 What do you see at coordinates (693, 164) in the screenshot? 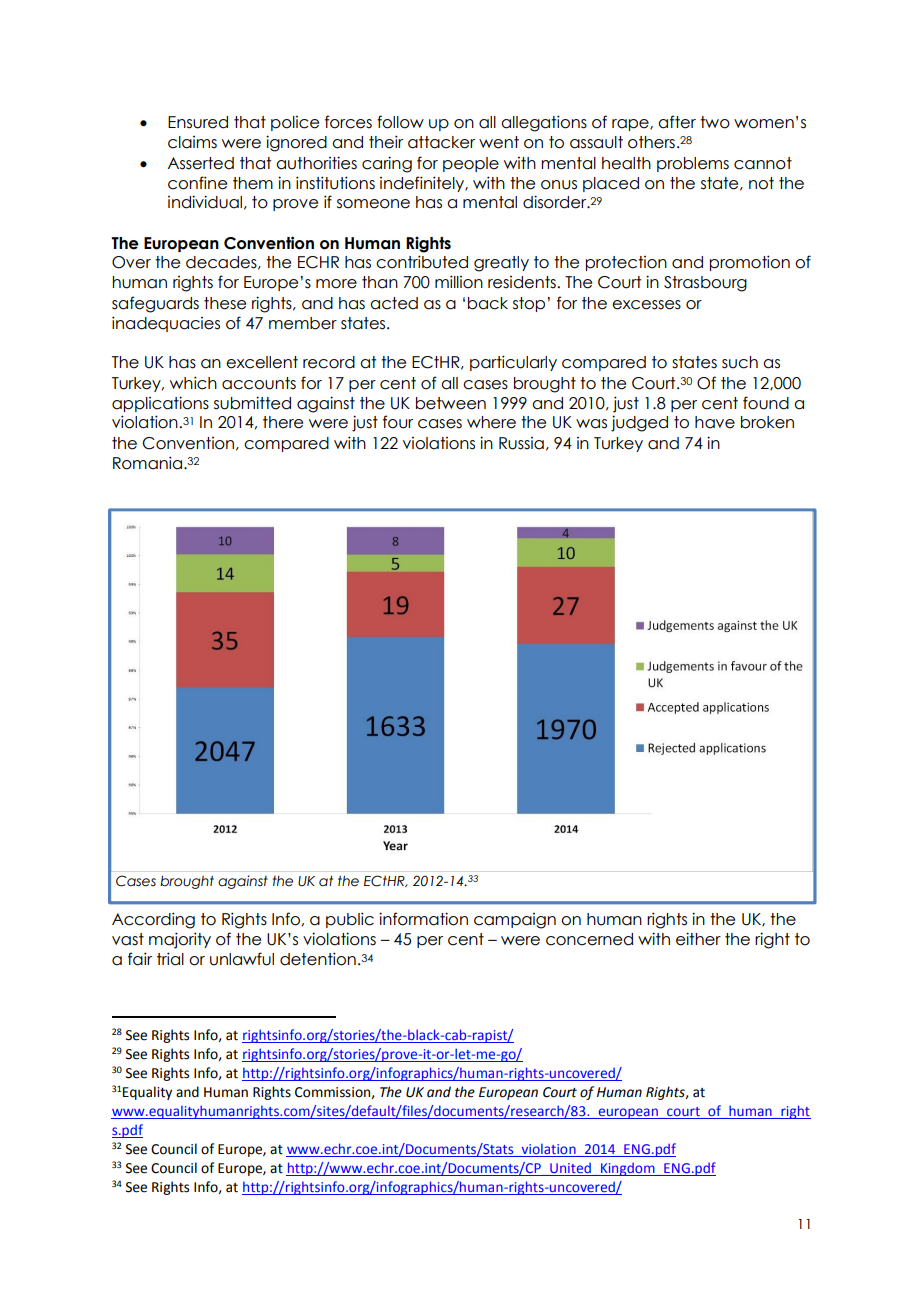
I see `problems` at bounding box center [693, 164].
